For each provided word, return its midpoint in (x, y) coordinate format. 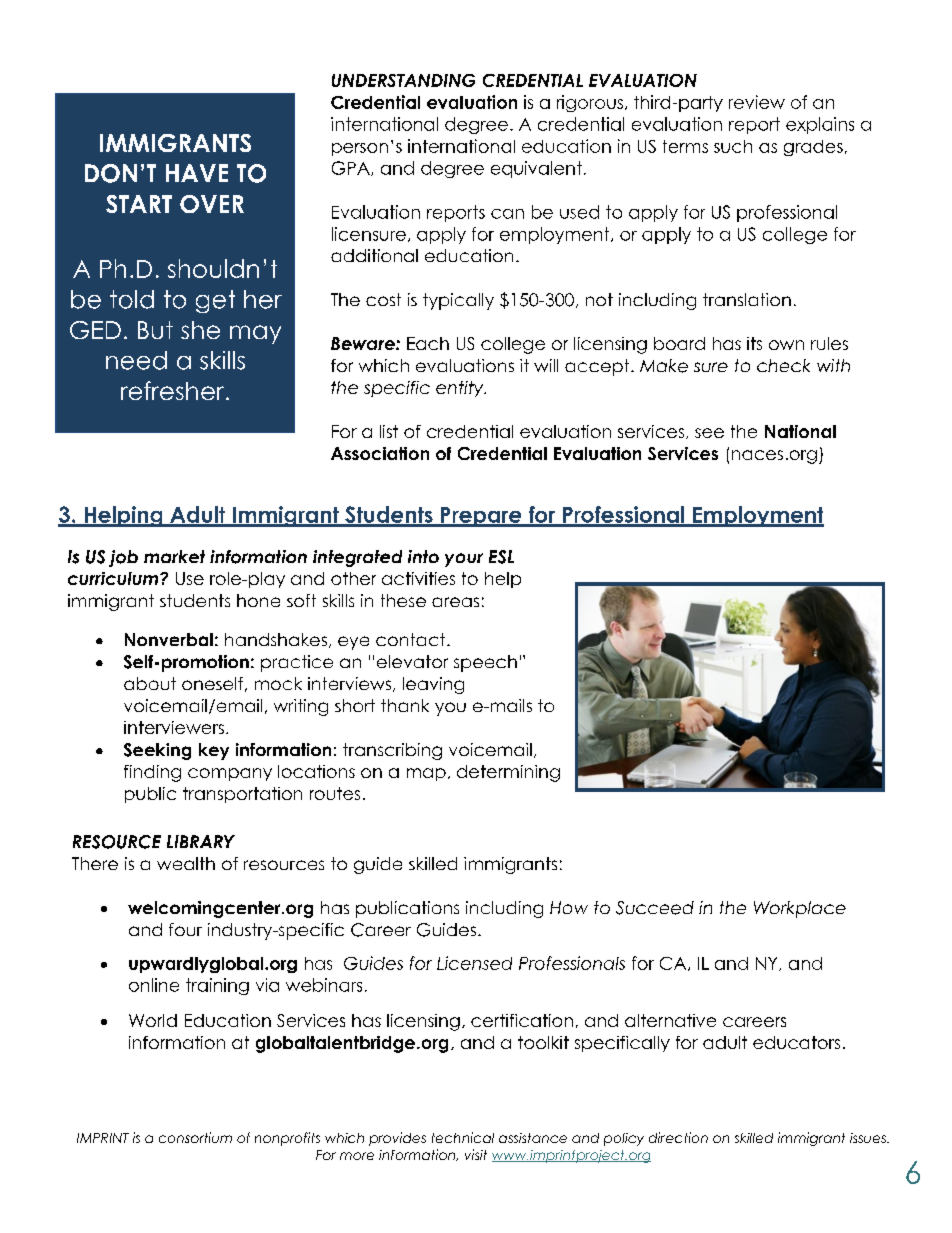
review (757, 102)
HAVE (197, 173)
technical (463, 1137)
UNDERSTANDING (403, 80)
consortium (195, 1137)
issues (869, 1138)
